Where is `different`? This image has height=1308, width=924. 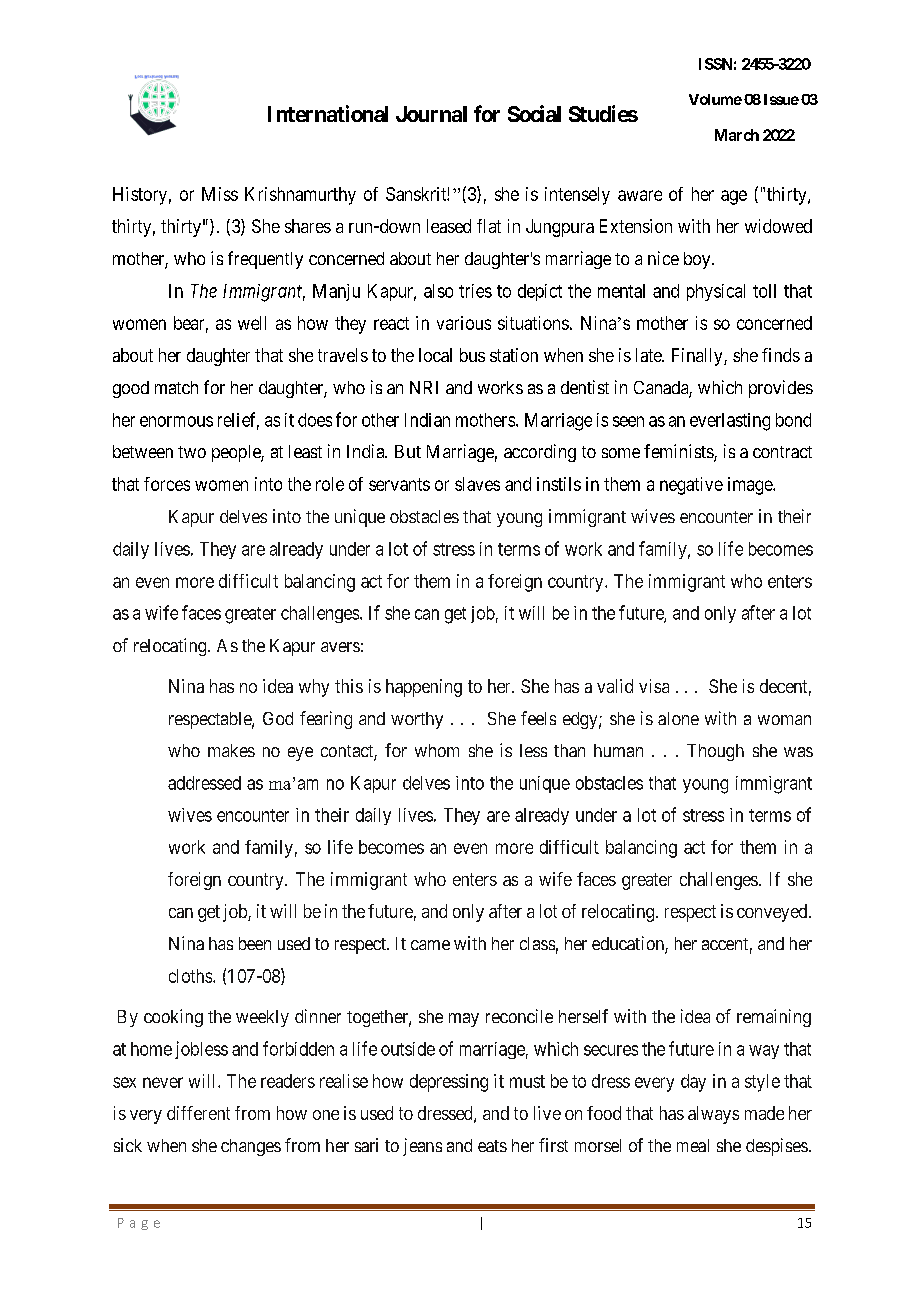 different is located at coordinates (198, 1113).
